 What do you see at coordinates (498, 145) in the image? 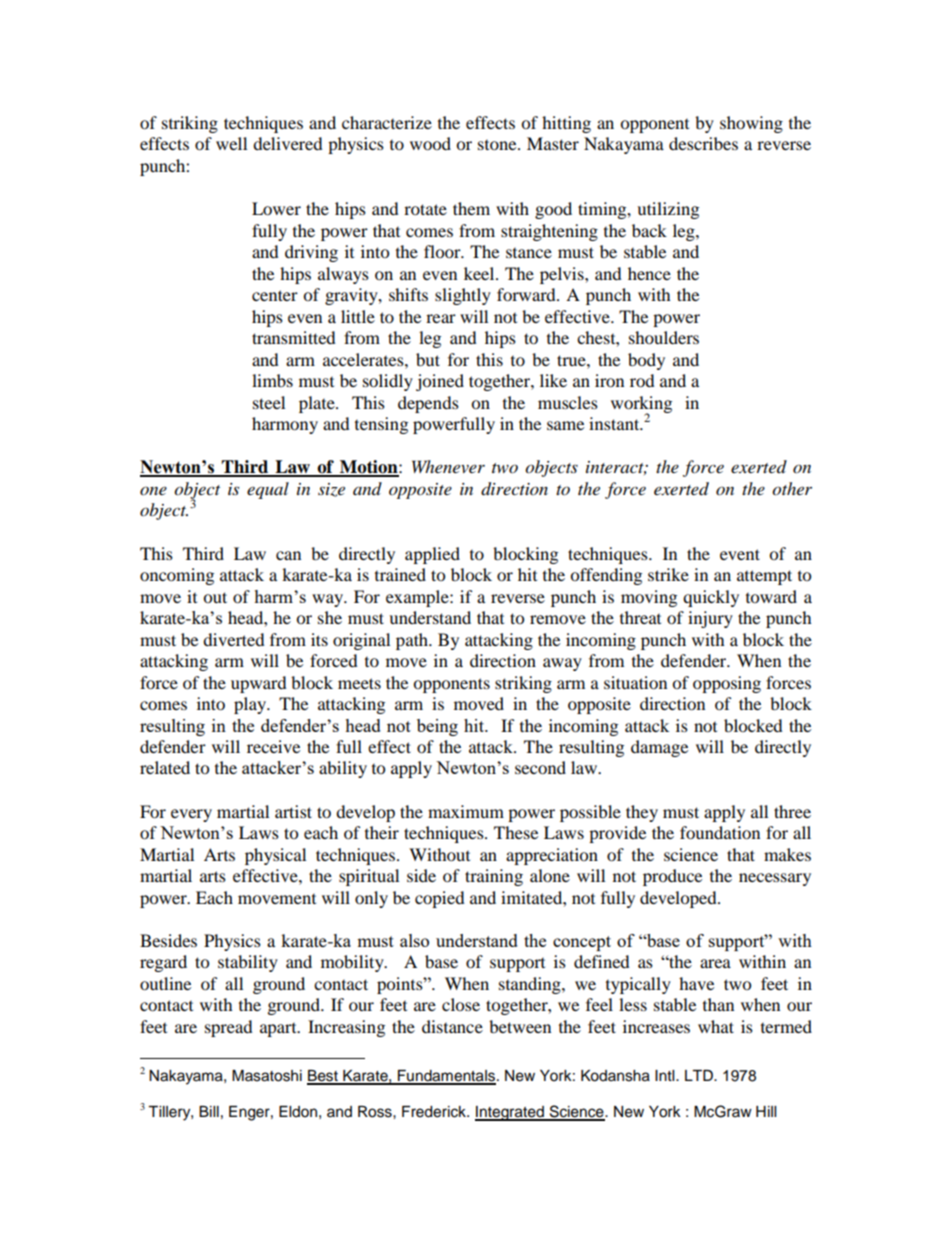
I see `stone` at bounding box center [498, 145].
